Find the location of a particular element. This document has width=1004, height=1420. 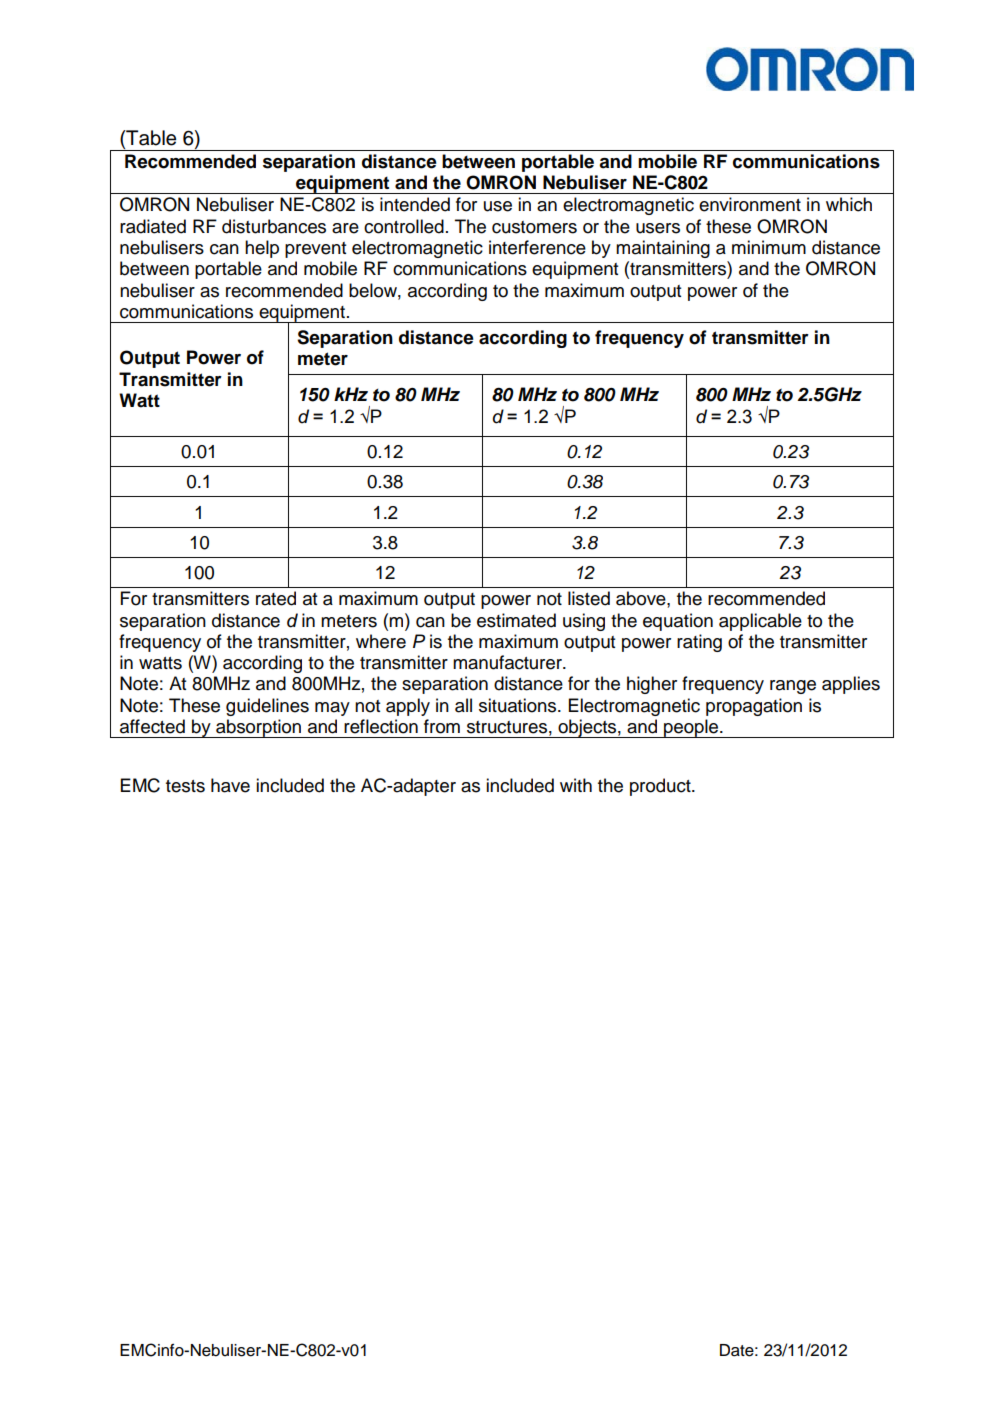

with is located at coordinates (576, 785).
